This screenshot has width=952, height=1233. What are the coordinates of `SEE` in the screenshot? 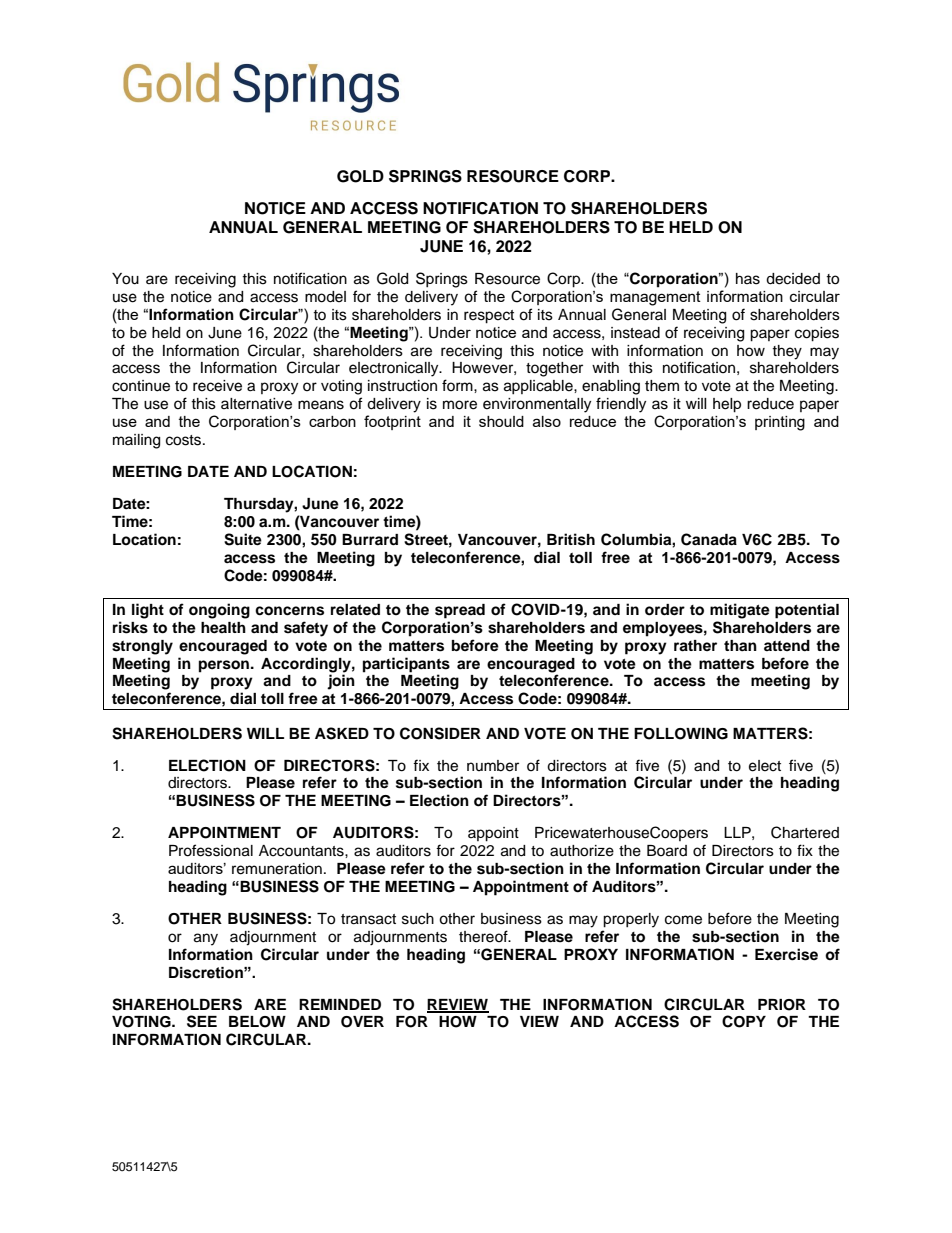 It's located at (202, 1021).
